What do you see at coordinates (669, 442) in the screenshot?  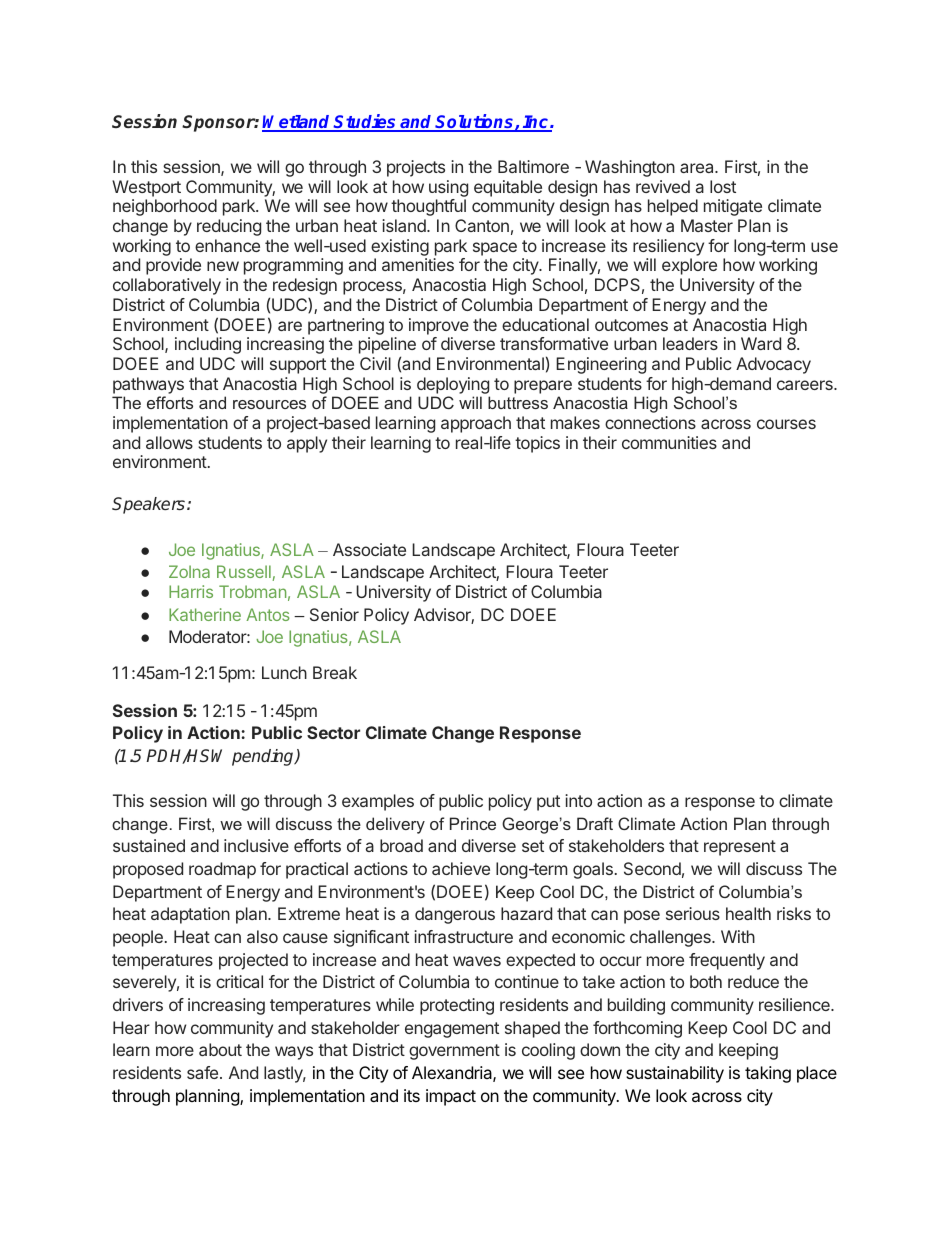 I see `communities` at bounding box center [669, 442].
